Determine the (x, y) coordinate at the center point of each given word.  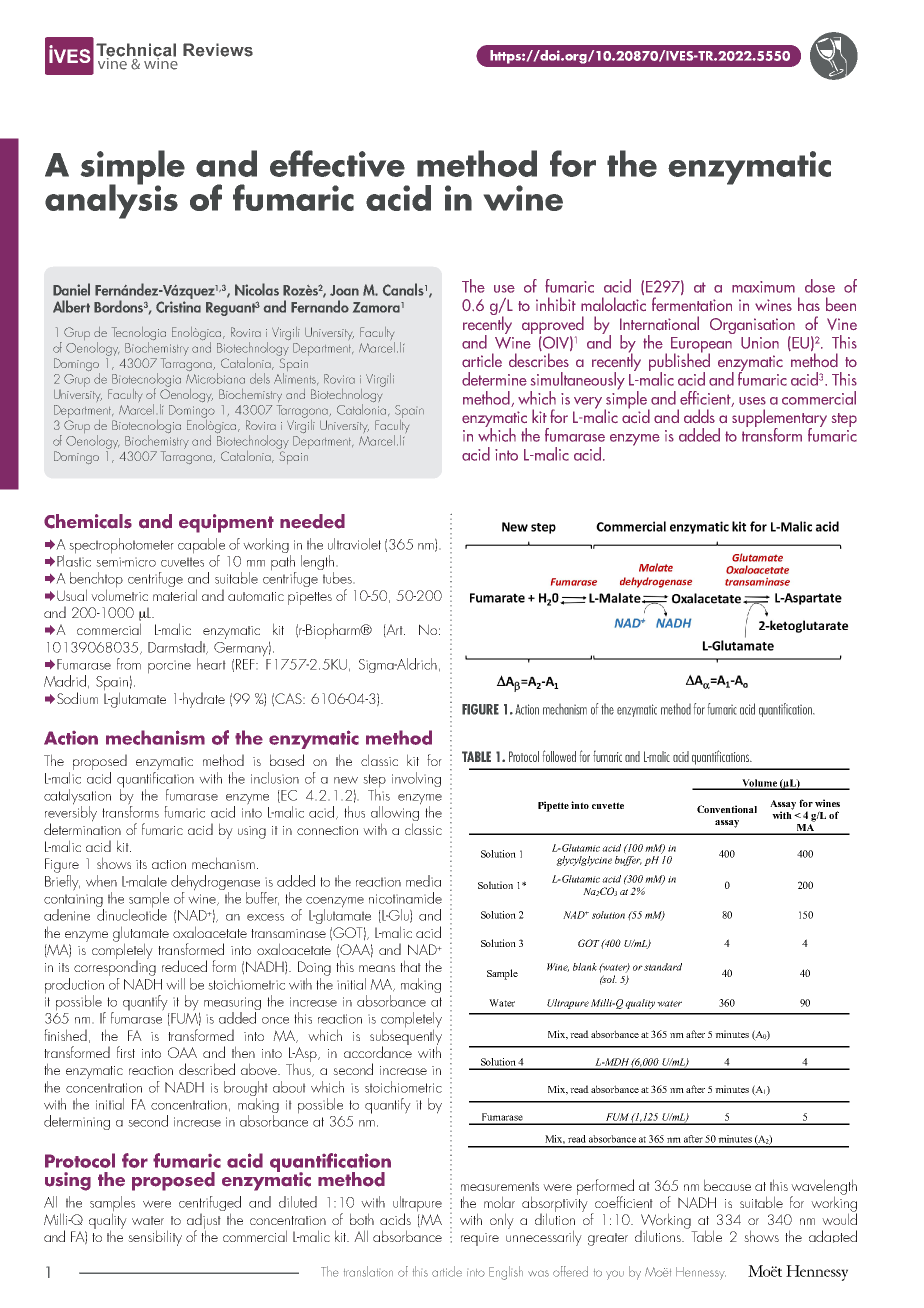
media (423, 881)
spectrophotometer (121, 546)
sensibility (155, 1238)
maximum (763, 287)
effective (337, 163)
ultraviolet (354, 544)
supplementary (779, 419)
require (480, 1239)
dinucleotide (132, 914)
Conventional (727, 809)
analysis (111, 200)
